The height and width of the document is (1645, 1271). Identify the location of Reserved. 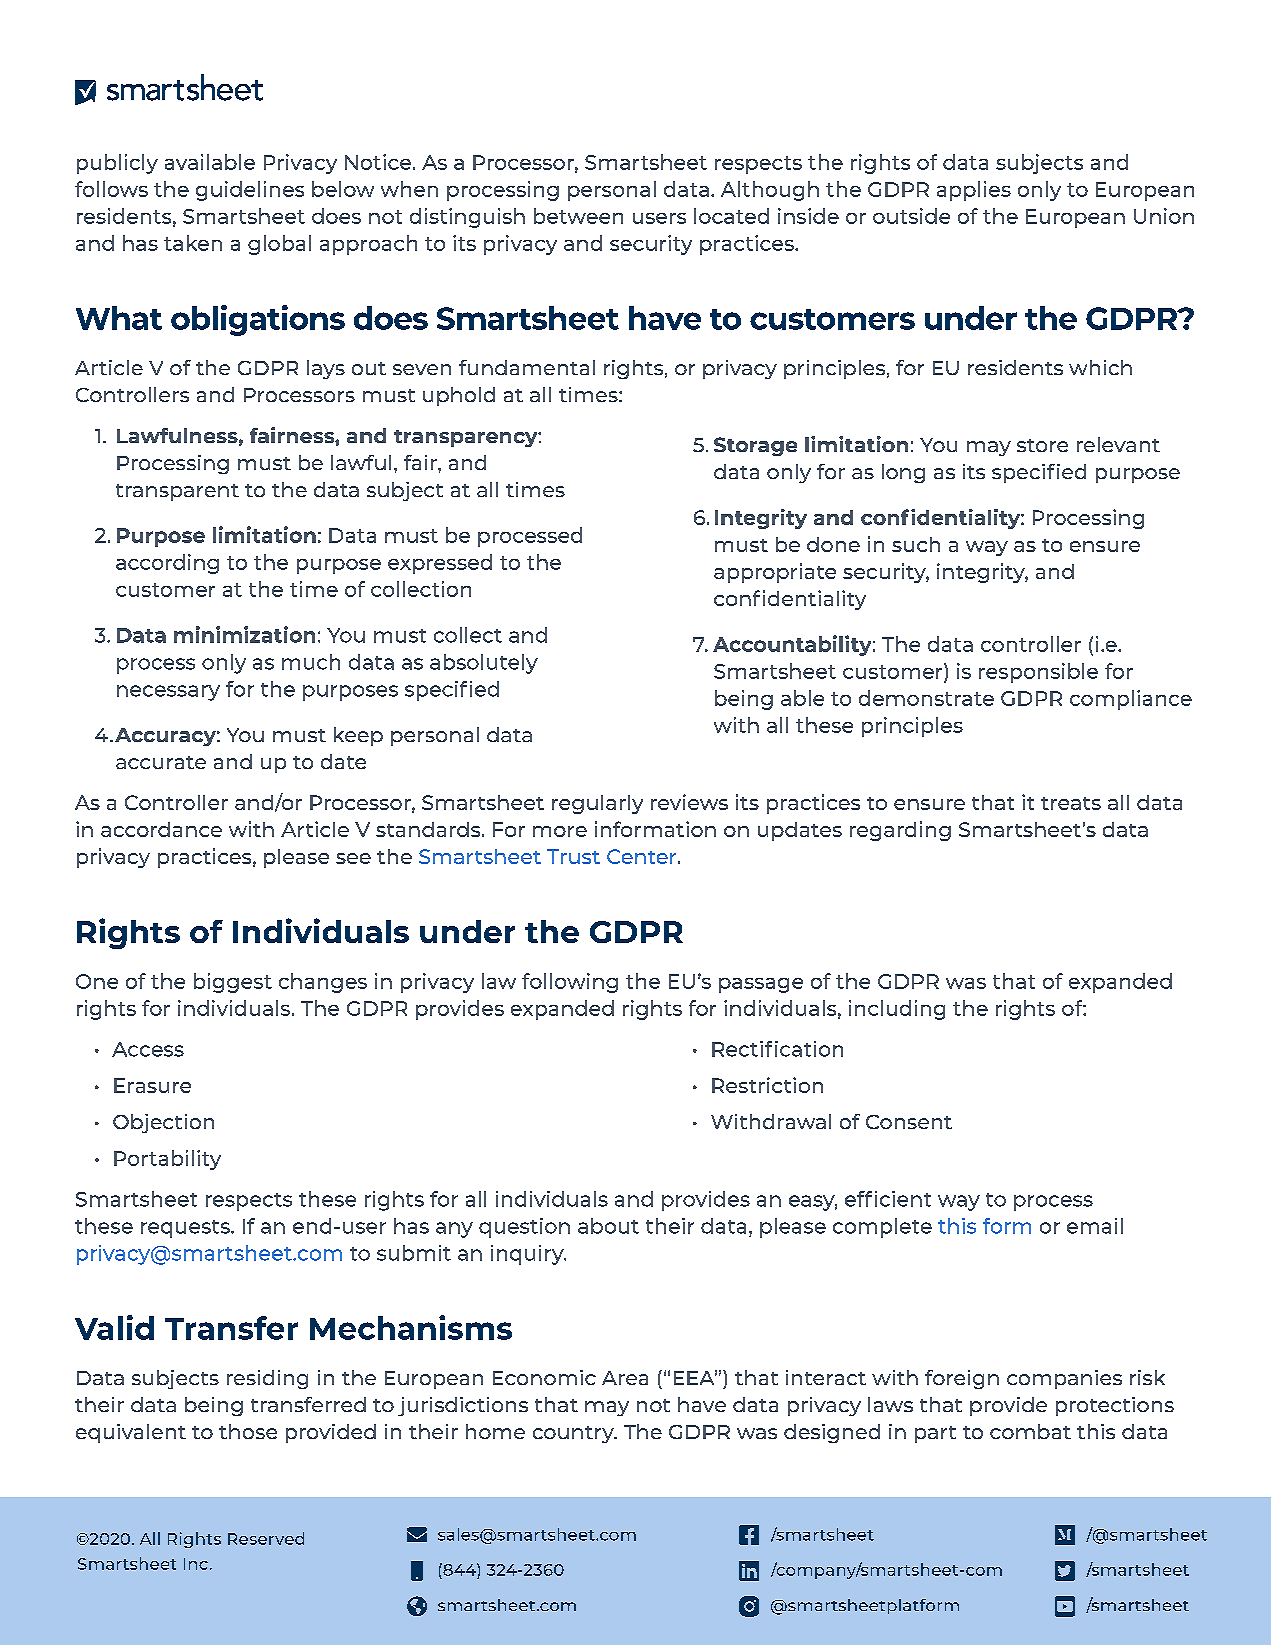
(266, 1538).
